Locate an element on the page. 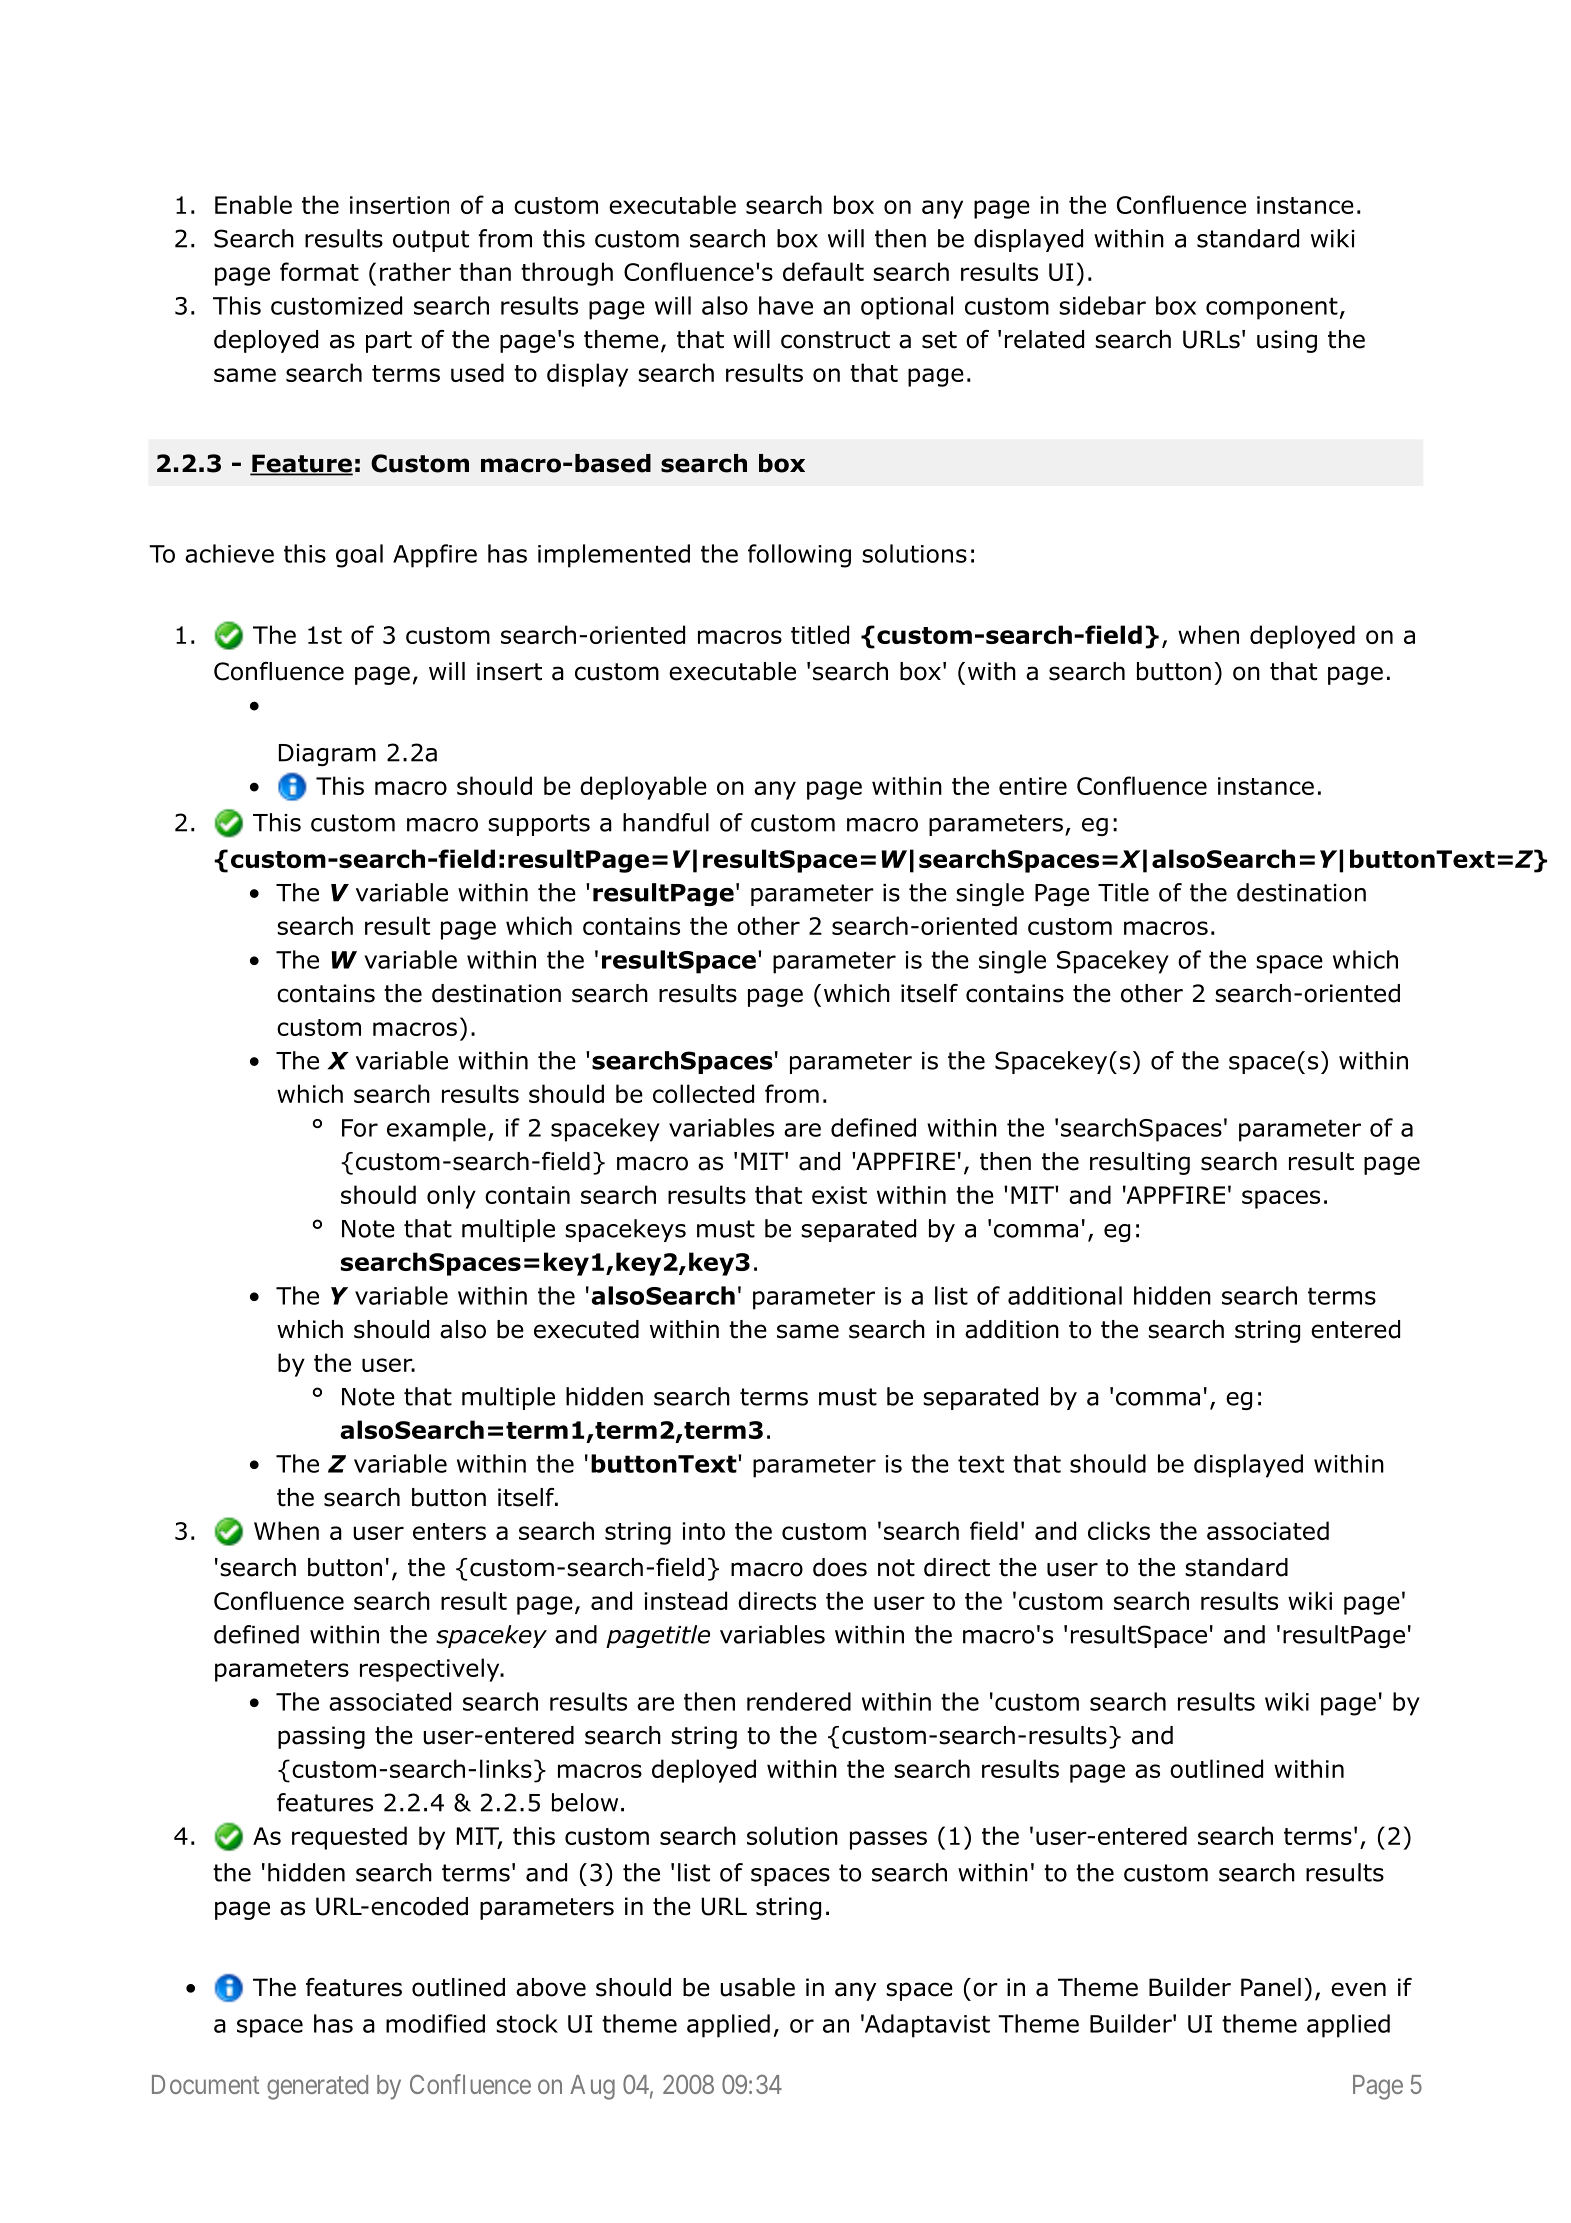 The width and height of the document is (1571, 2223). default is located at coordinates (823, 271).
